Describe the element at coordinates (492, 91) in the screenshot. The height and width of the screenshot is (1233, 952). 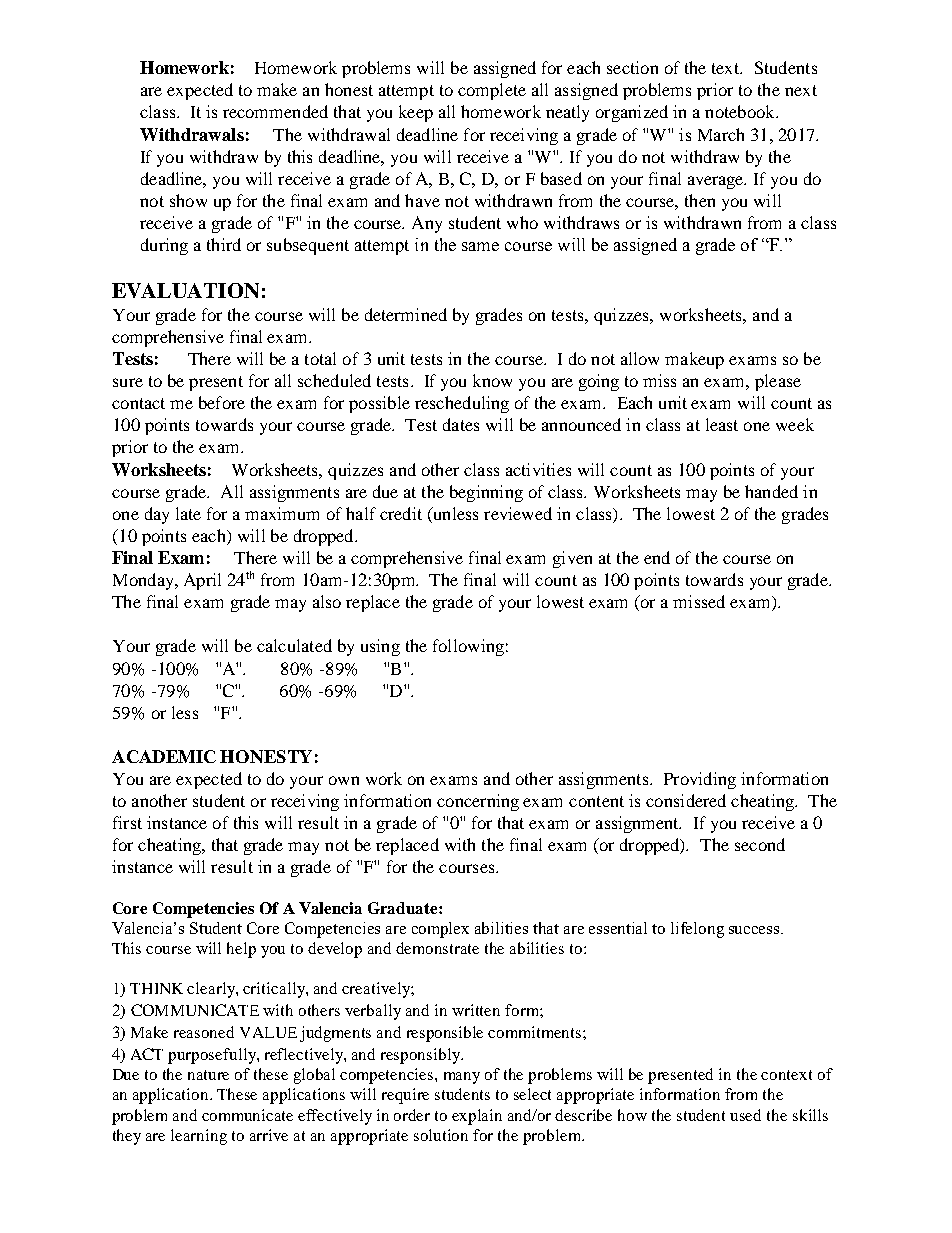
I see `complete` at that location.
